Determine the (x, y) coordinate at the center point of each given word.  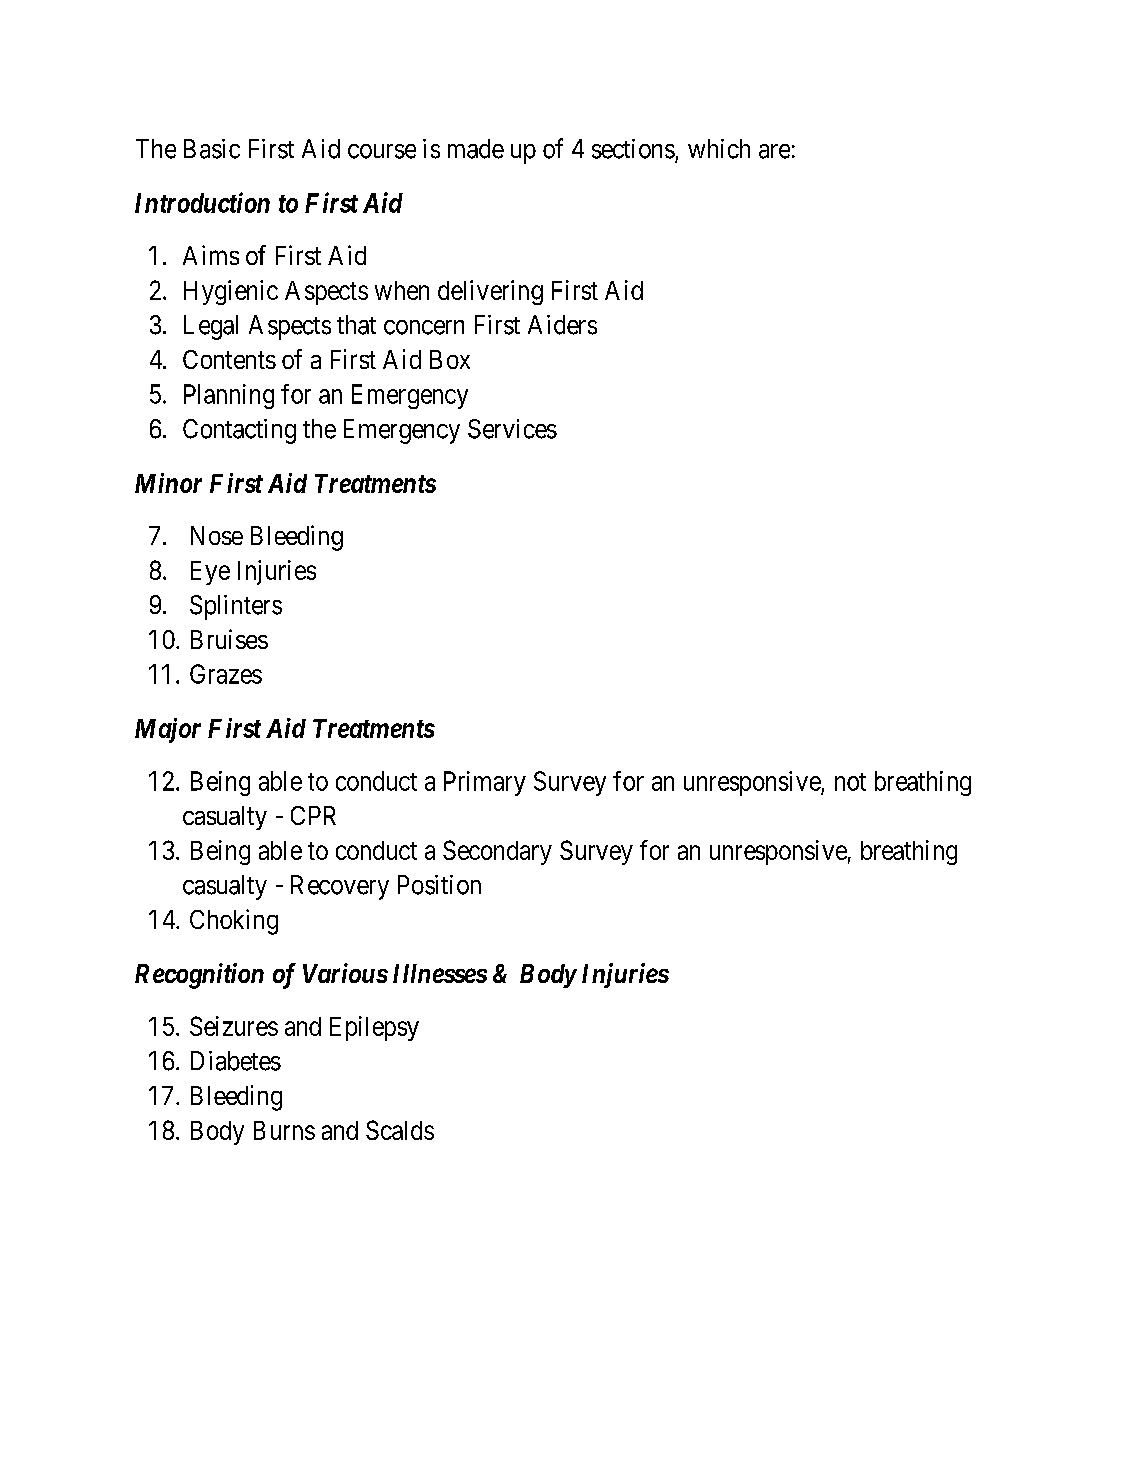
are (774, 151)
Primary (485, 783)
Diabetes (236, 1061)
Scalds (400, 1130)
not (850, 782)
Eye (210, 573)
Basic (212, 149)
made (476, 149)
